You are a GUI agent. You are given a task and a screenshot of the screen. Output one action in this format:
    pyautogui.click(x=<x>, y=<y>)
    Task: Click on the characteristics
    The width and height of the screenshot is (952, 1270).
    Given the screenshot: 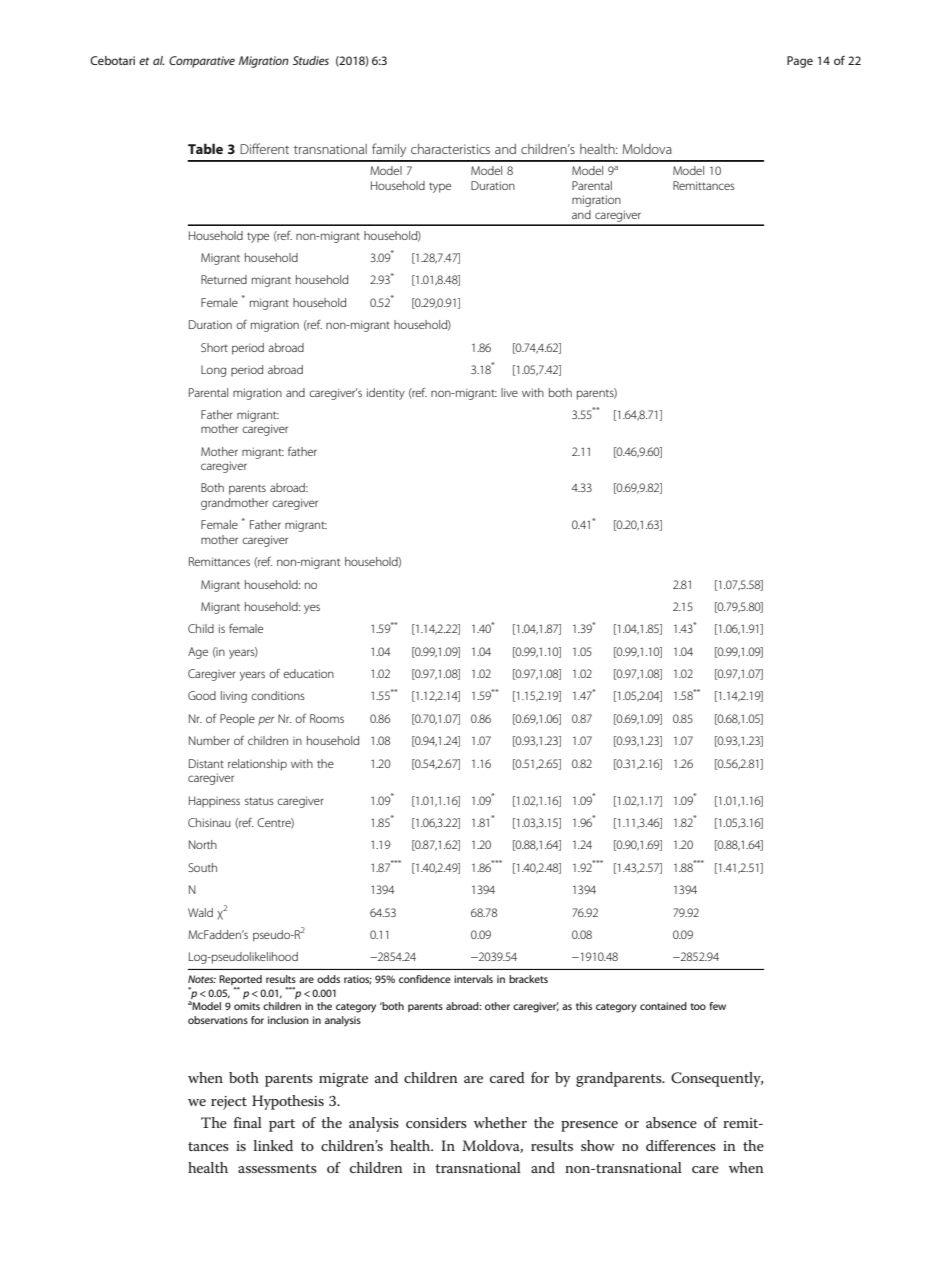 What is the action you would take?
    pyautogui.click(x=450, y=149)
